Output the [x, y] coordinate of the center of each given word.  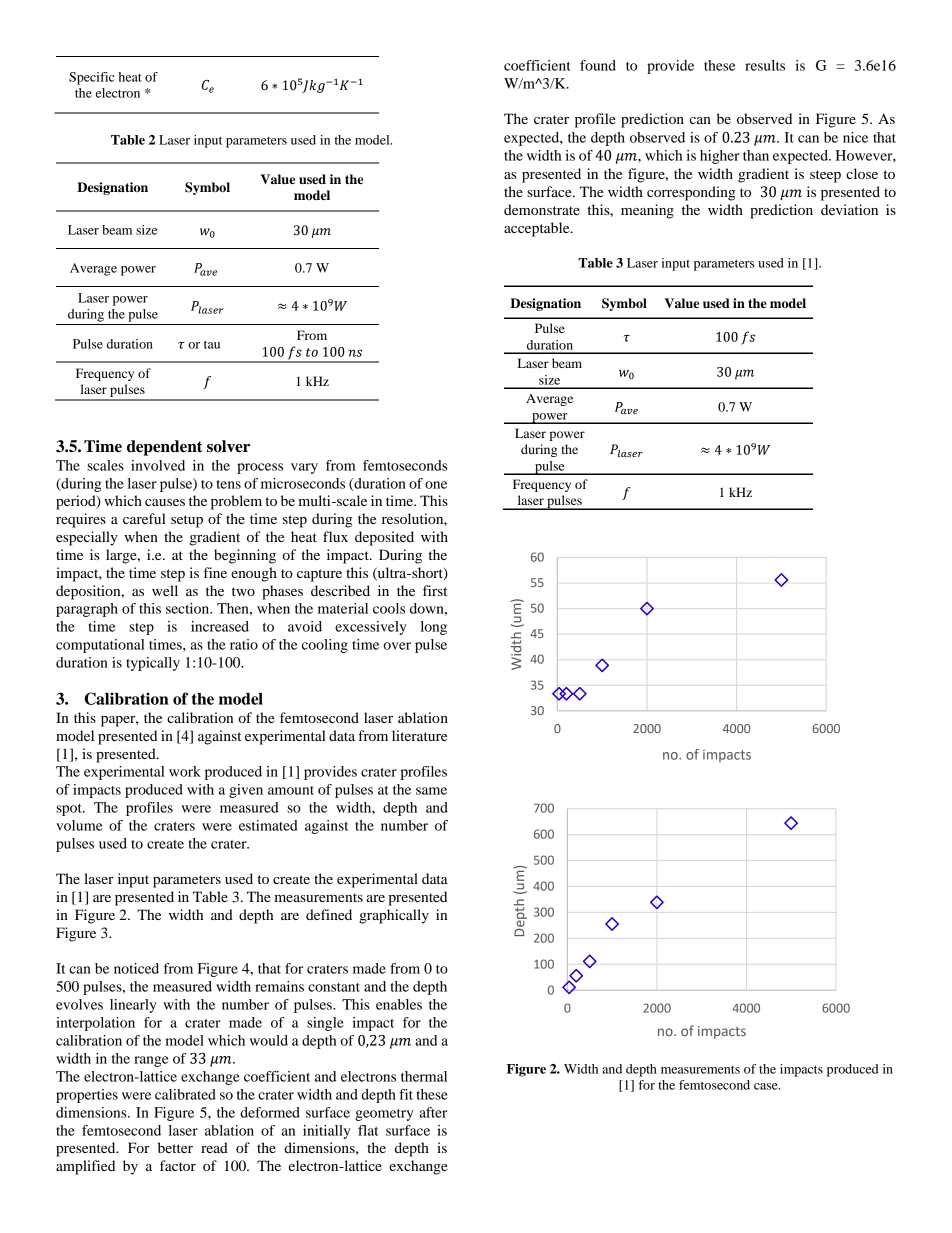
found [598, 65]
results [765, 65]
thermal [424, 1076]
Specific [92, 78]
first [435, 590]
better [175, 1147]
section [189, 608]
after [433, 1112]
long [434, 628]
